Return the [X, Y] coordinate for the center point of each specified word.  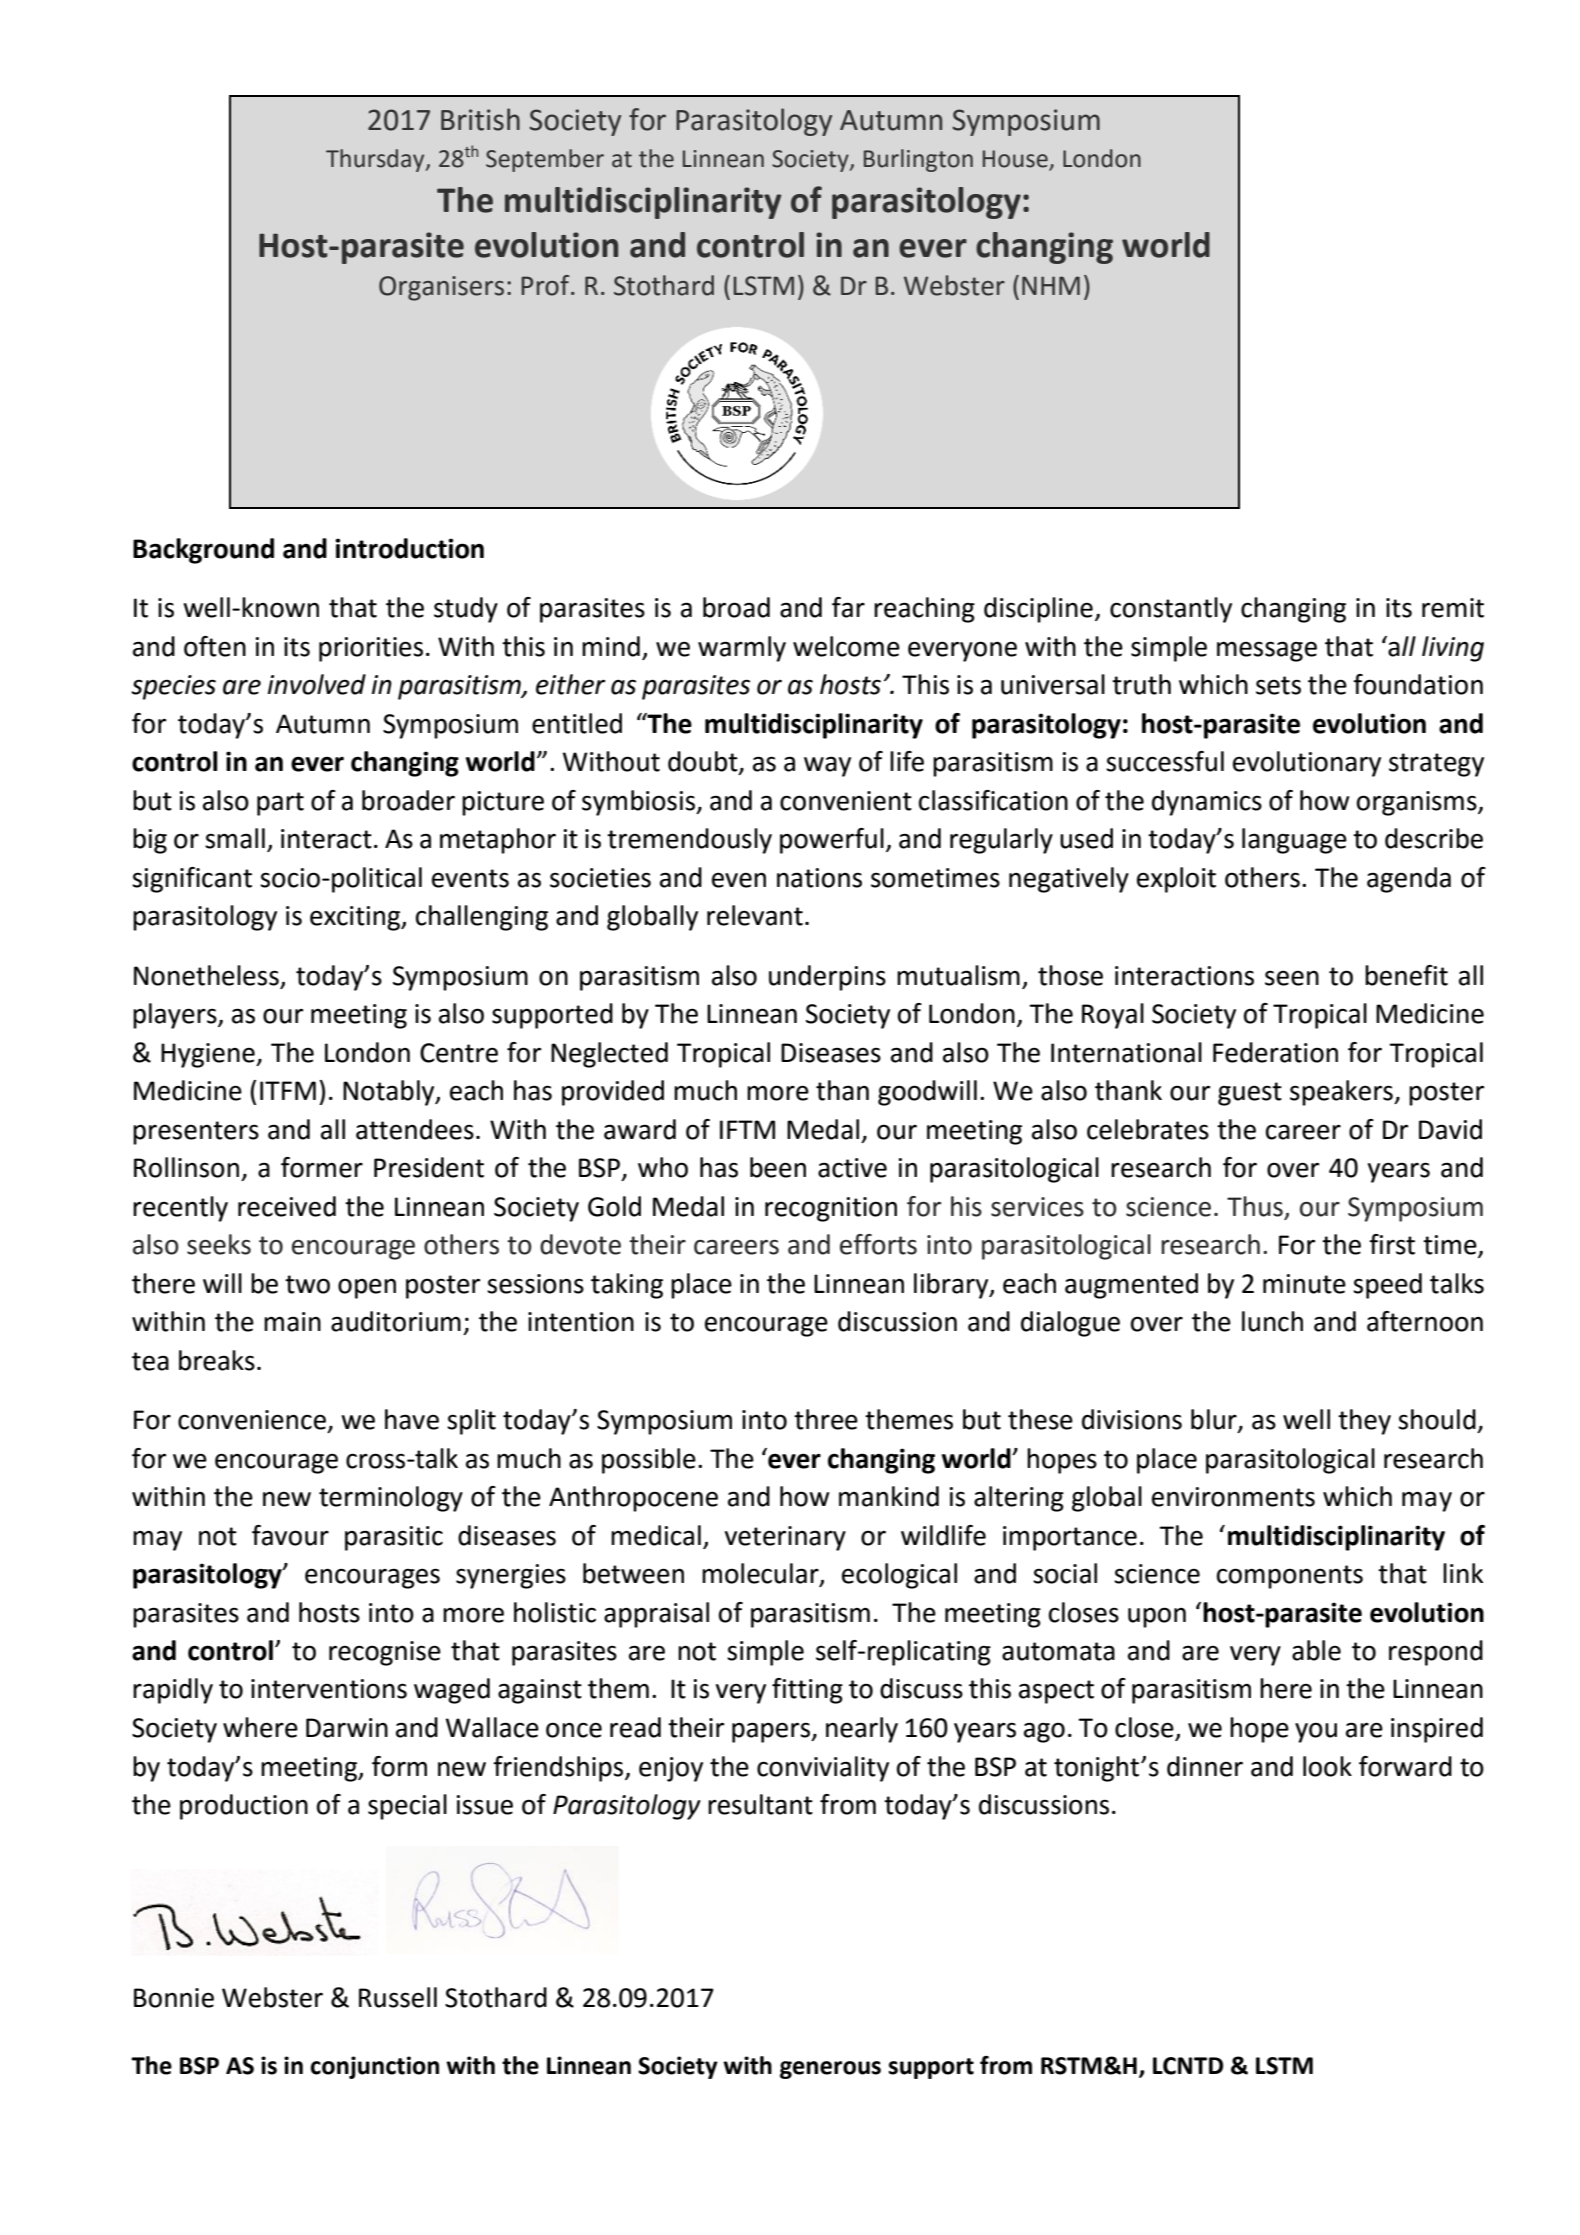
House [1015, 159]
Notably [390, 1093]
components [1290, 1577]
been [778, 1167]
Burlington [918, 160]
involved [317, 684]
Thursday [376, 160]
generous [830, 2070]
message [1267, 651]
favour [290, 1535]
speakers [1342, 1093]
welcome [846, 646]
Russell [398, 1997]
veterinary [785, 1538]
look [1327, 1766]
